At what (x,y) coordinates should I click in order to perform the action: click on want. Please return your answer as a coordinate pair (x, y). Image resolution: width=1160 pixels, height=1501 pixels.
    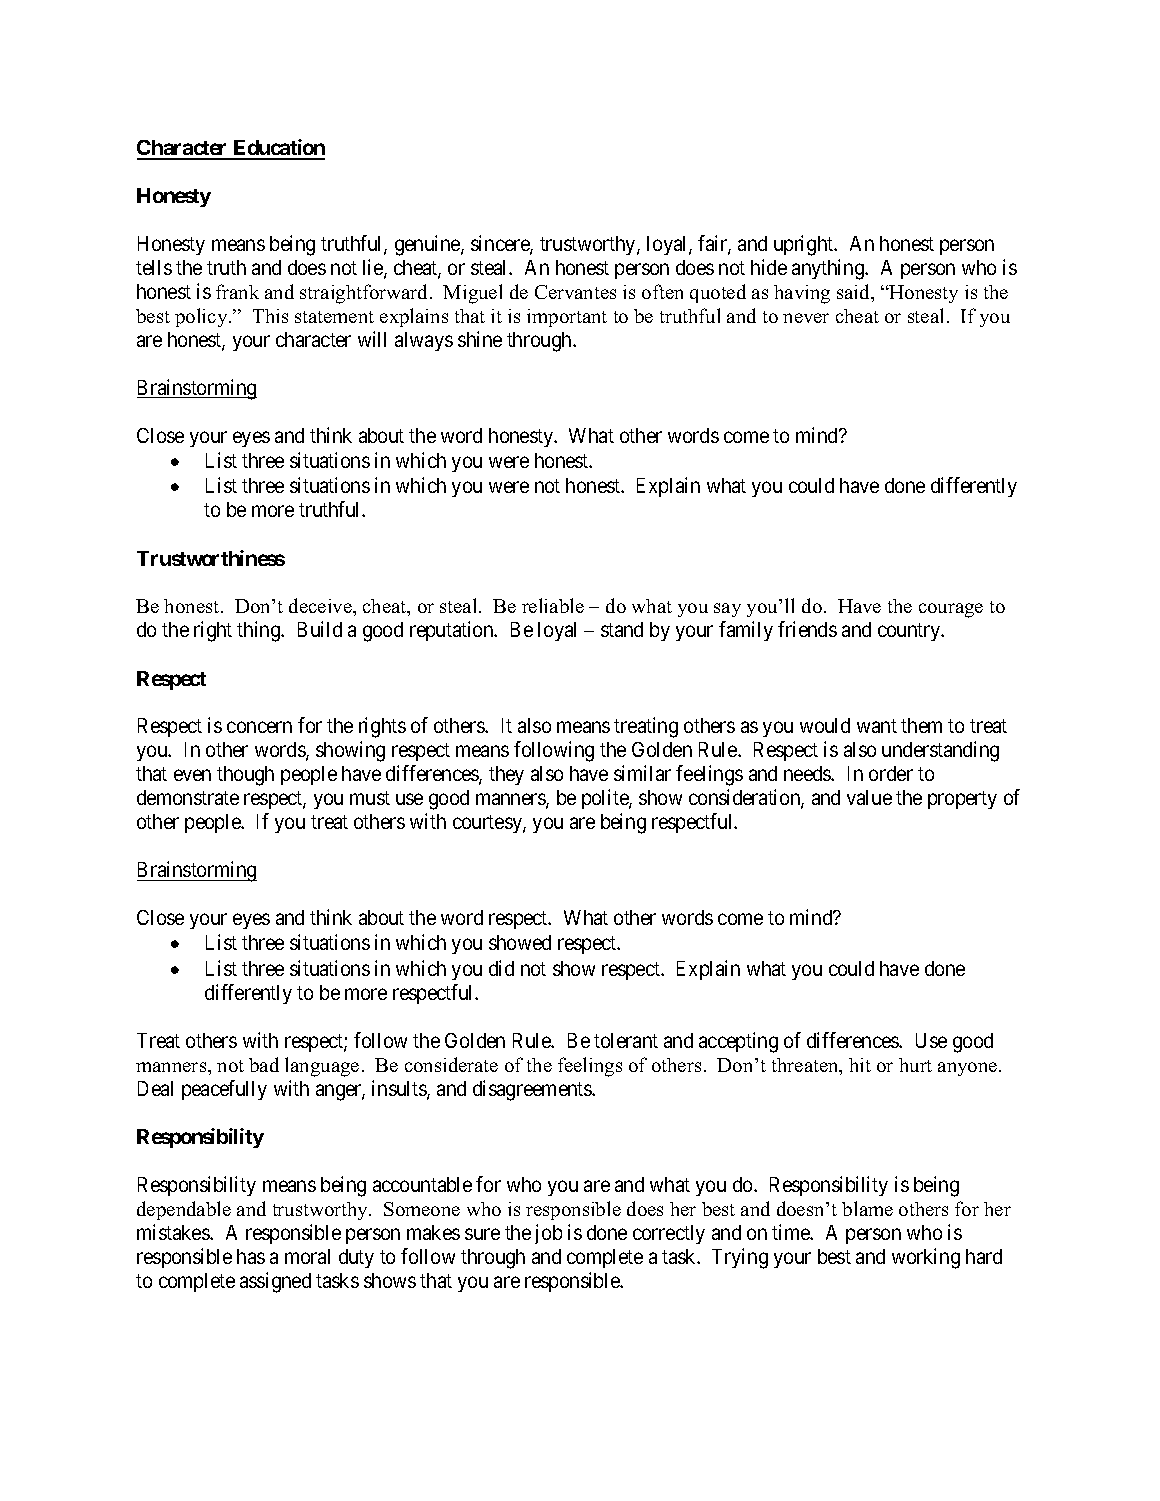
    Looking at the image, I should click on (877, 726).
